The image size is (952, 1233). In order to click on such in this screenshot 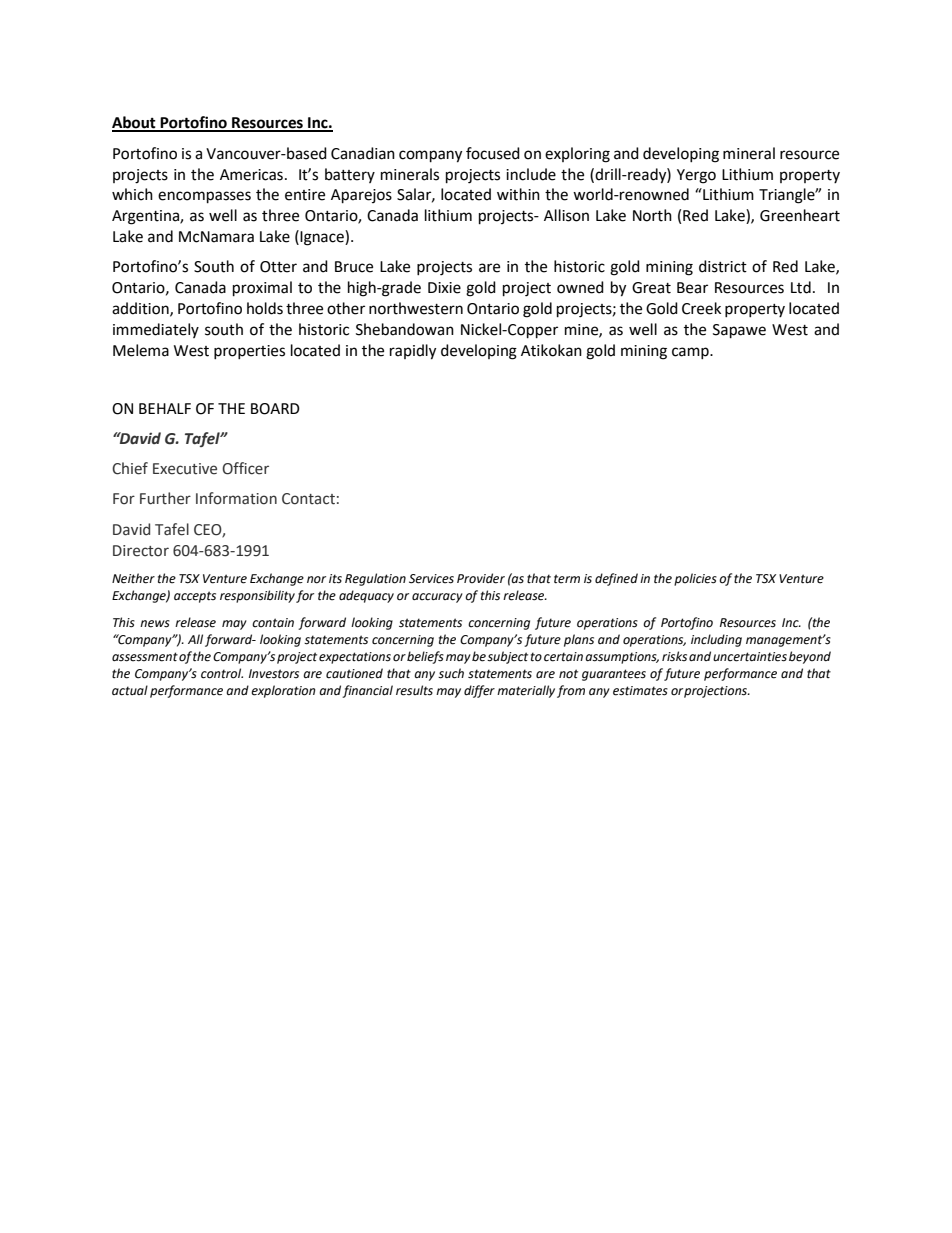, I will do `click(451, 673)`.
